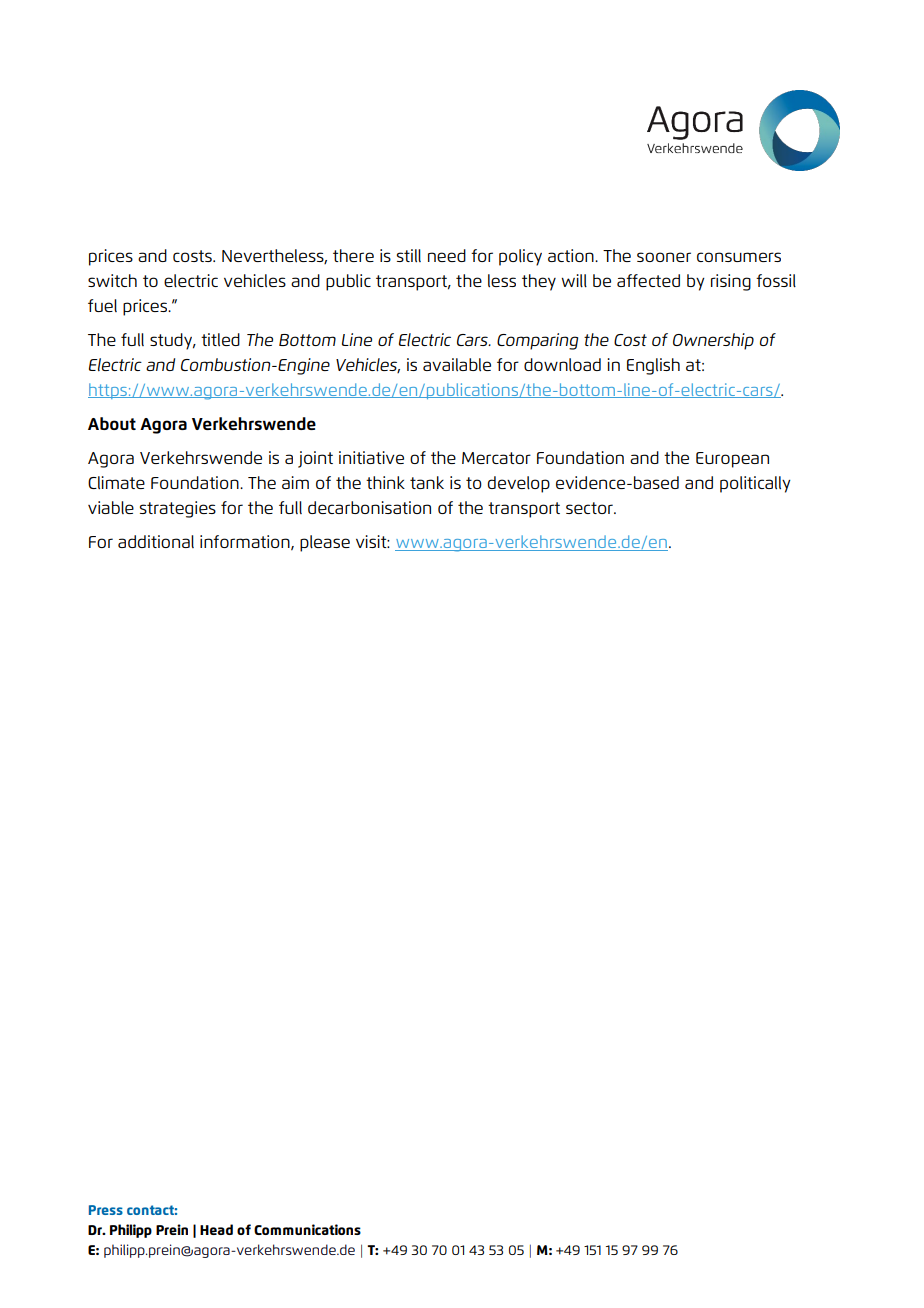 The height and width of the image is (1308, 924). Describe the element at coordinates (648, 280) in the image. I see `affected` at that location.
